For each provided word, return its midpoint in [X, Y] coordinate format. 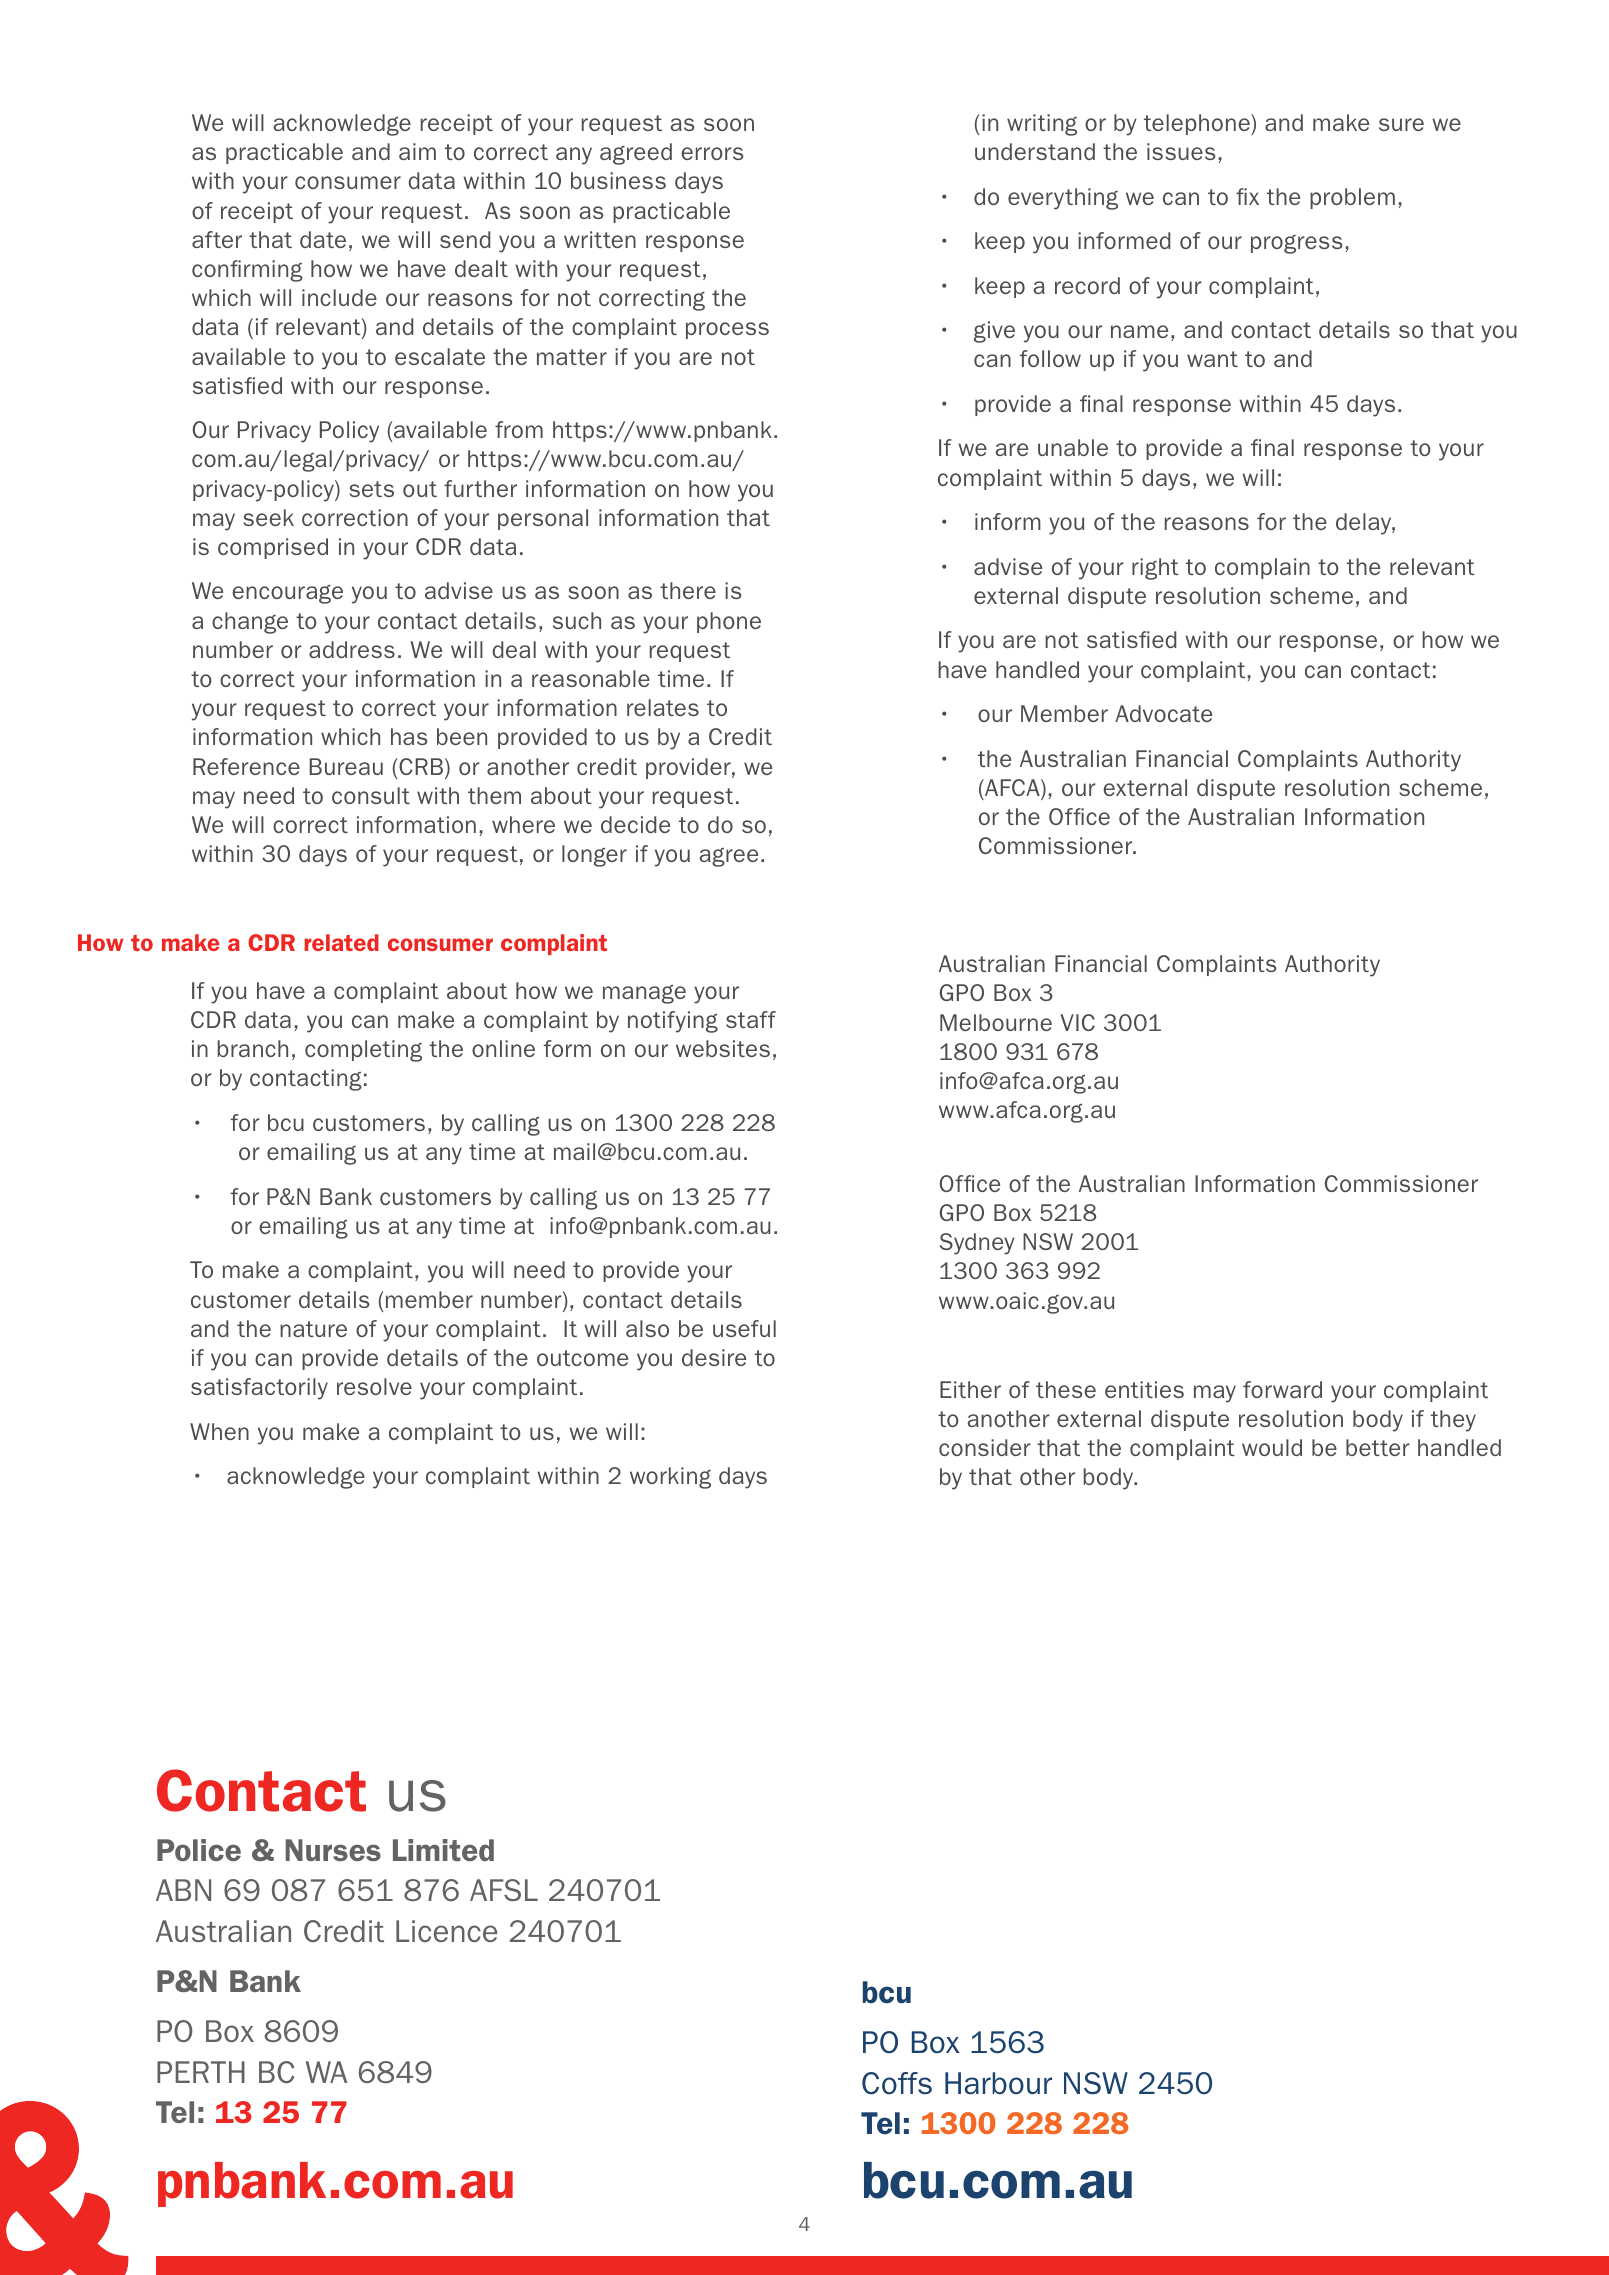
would [1272, 1447]
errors [712, 153]
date [323, 239]
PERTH [201, 2072]
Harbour [998, 2083]
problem [1352, 198]
